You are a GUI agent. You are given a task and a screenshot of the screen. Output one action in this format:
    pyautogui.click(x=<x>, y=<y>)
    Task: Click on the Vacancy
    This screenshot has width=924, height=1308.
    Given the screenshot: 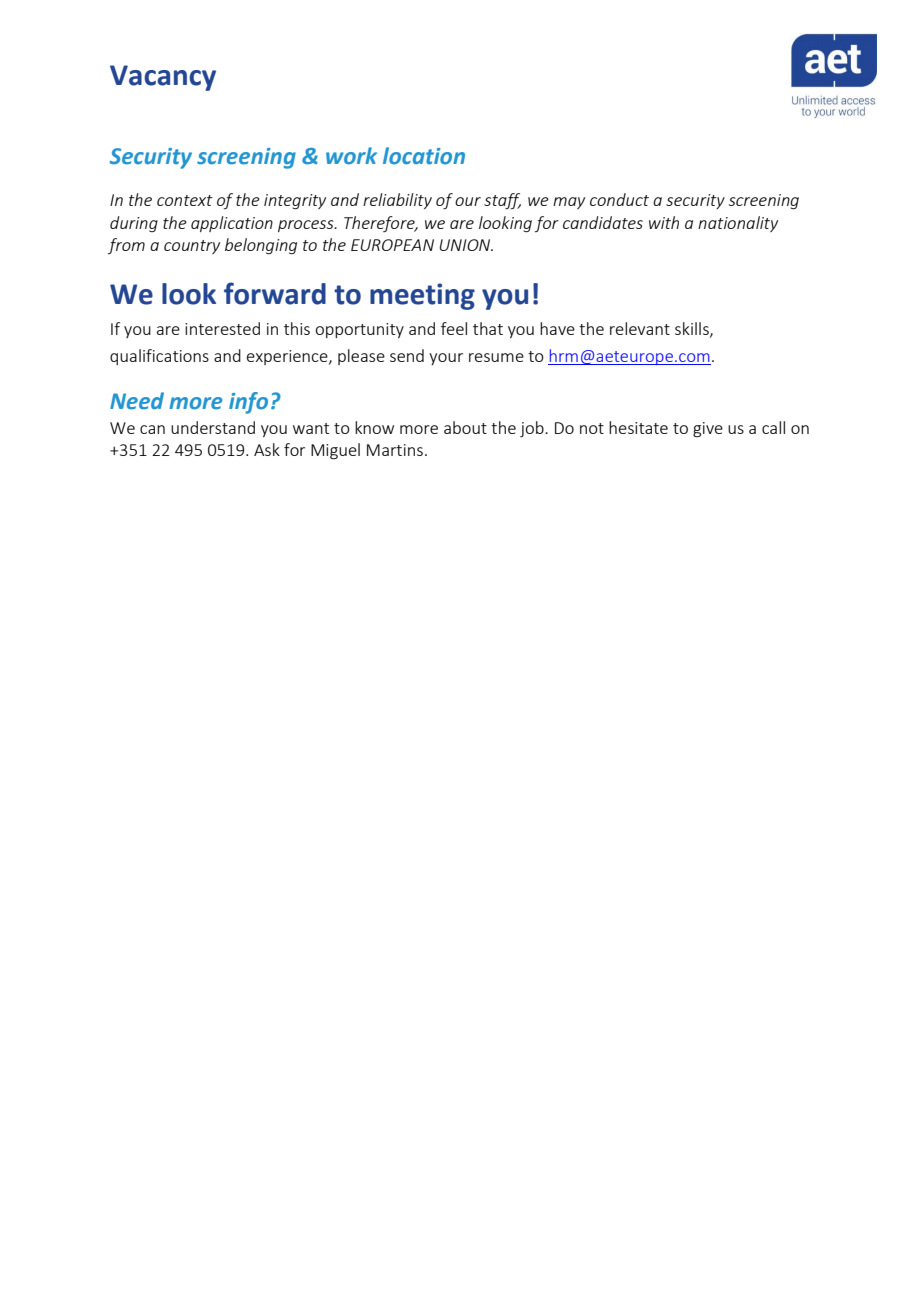 What is the action you would take?
    pyautogui.click(x=163, y=78)
